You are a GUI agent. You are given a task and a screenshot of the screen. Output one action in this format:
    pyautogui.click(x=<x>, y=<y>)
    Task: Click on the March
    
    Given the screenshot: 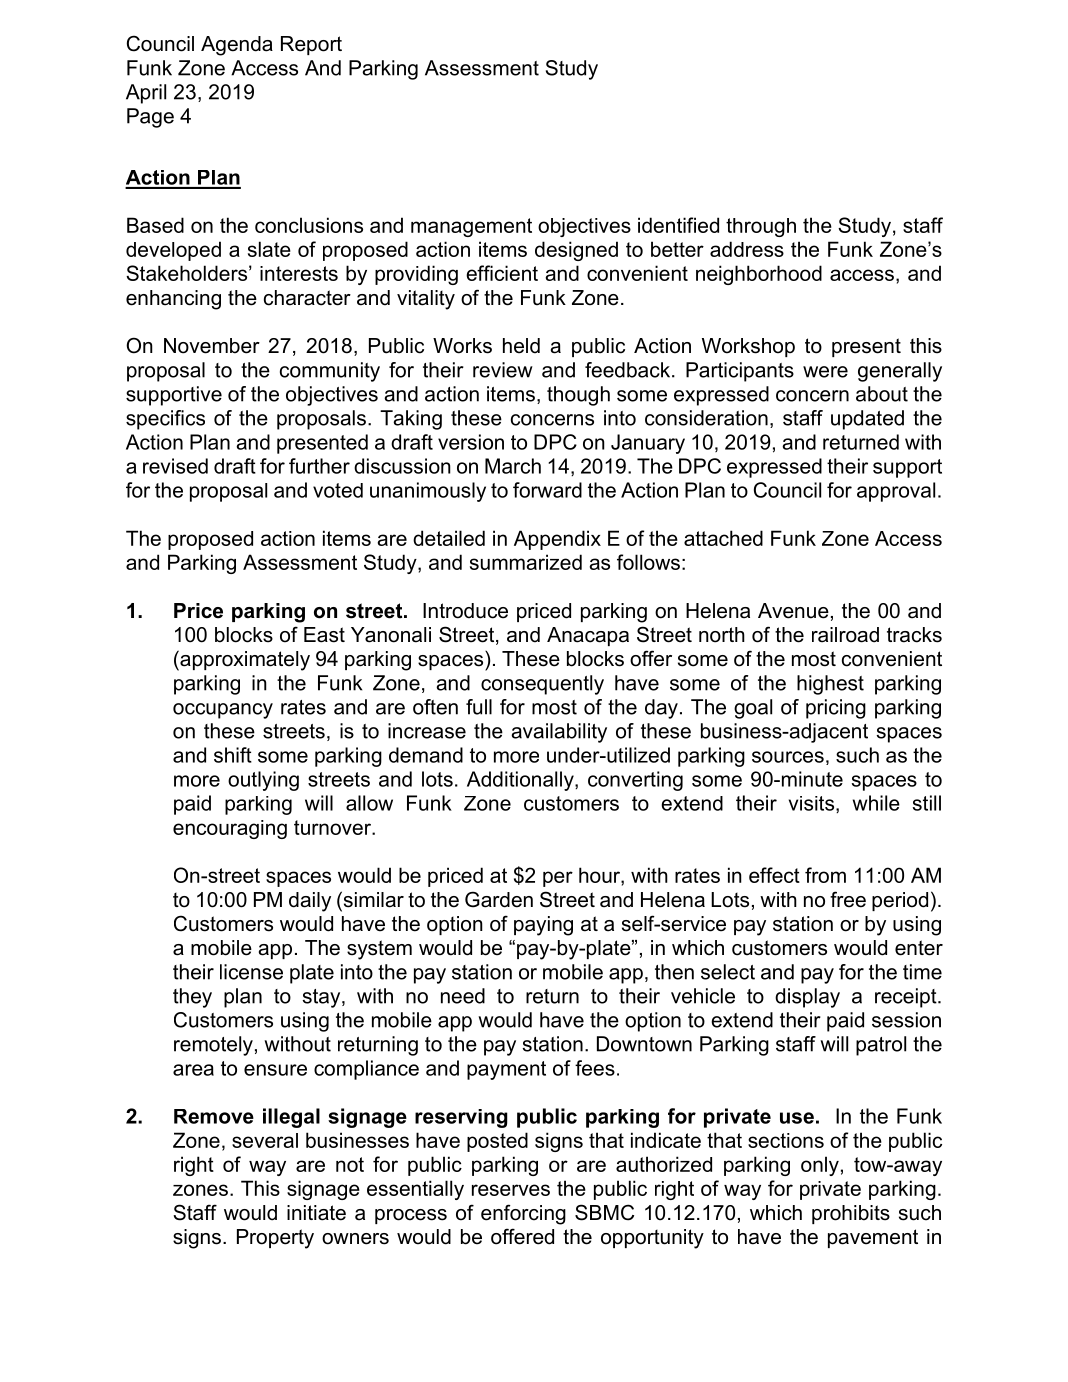 What is the action you would take?
    pyautogui.click(x=513, y=466)
